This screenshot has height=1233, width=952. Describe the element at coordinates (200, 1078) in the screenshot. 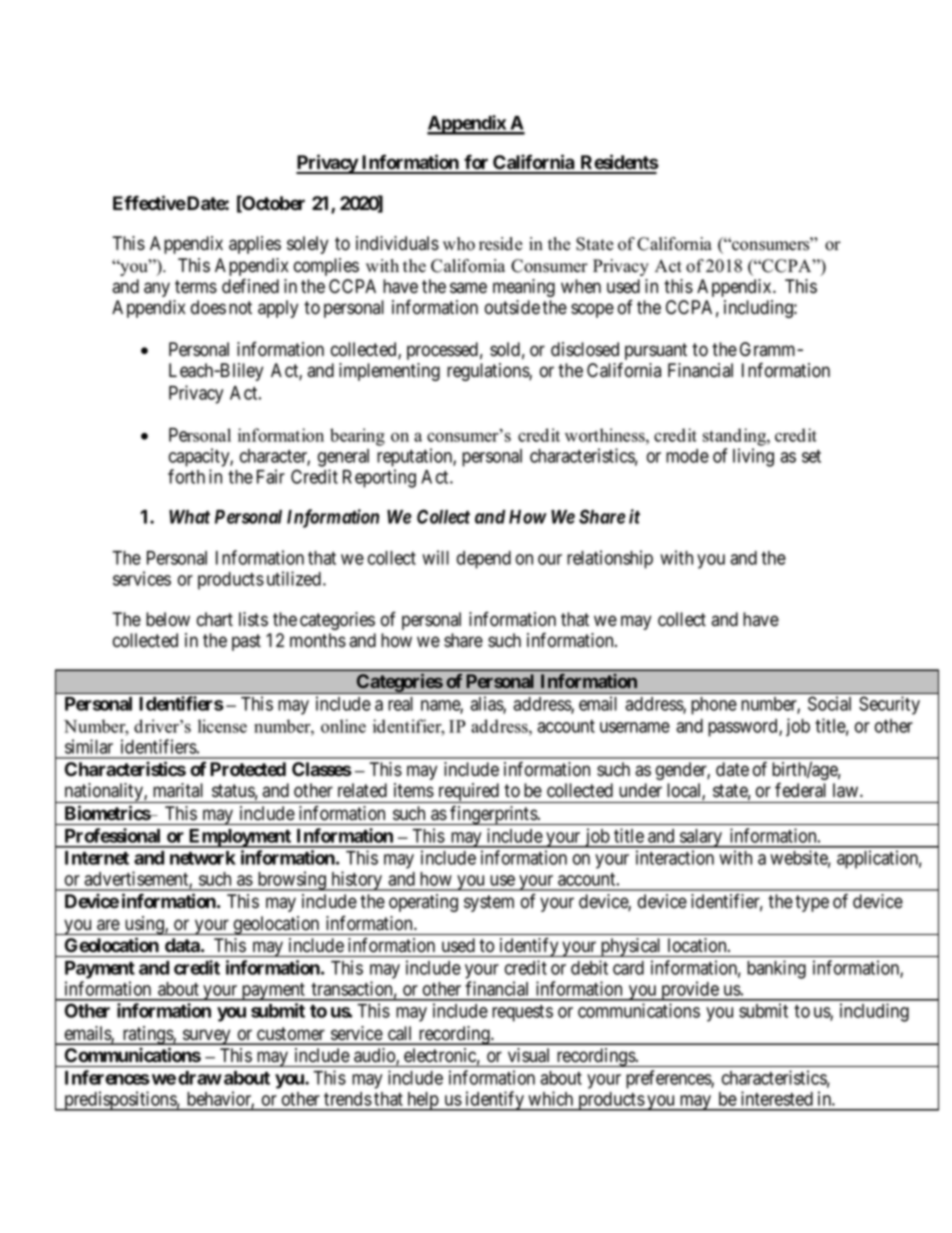

I see `draw` at that location.
